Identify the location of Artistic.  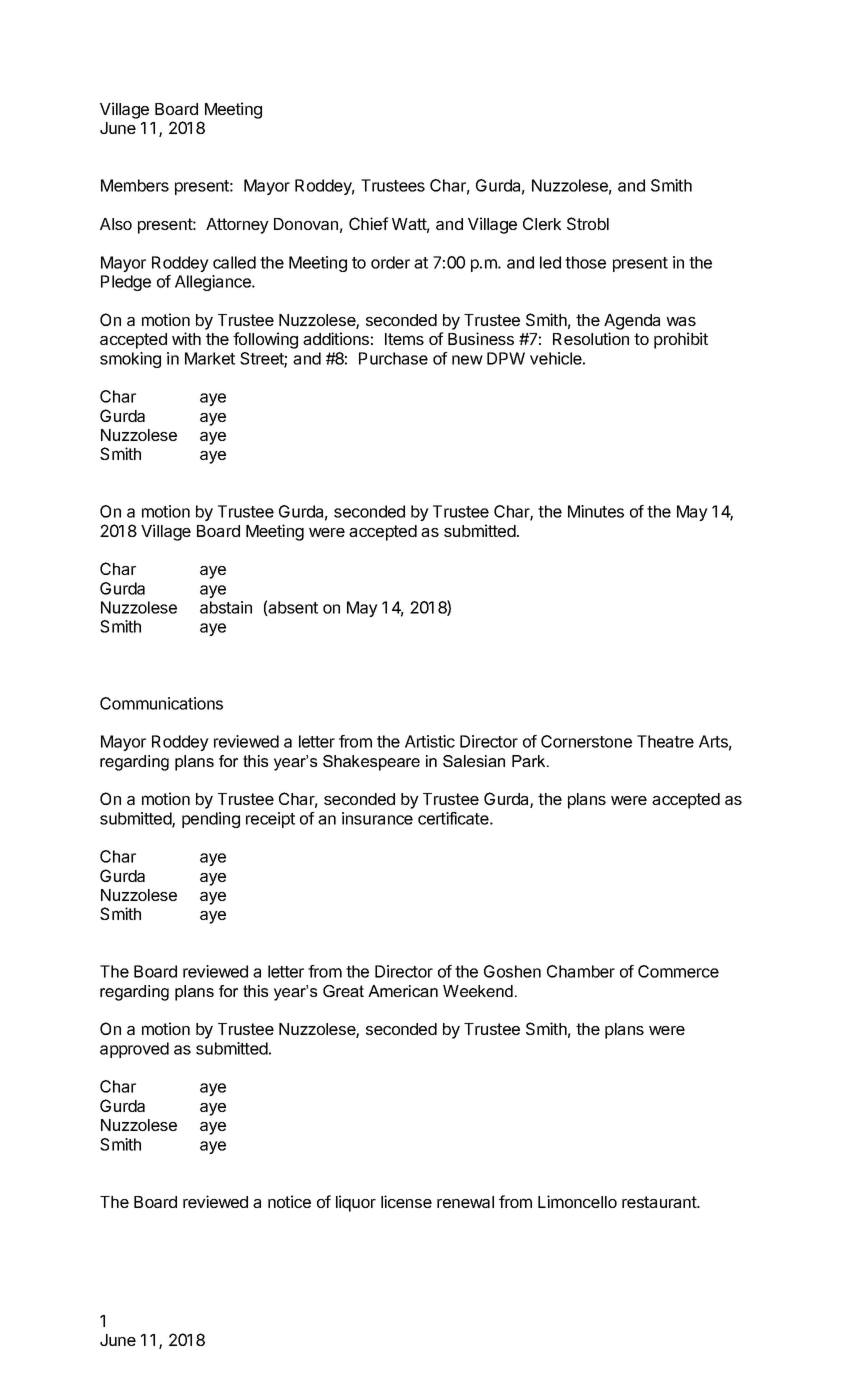
(430, 741).
